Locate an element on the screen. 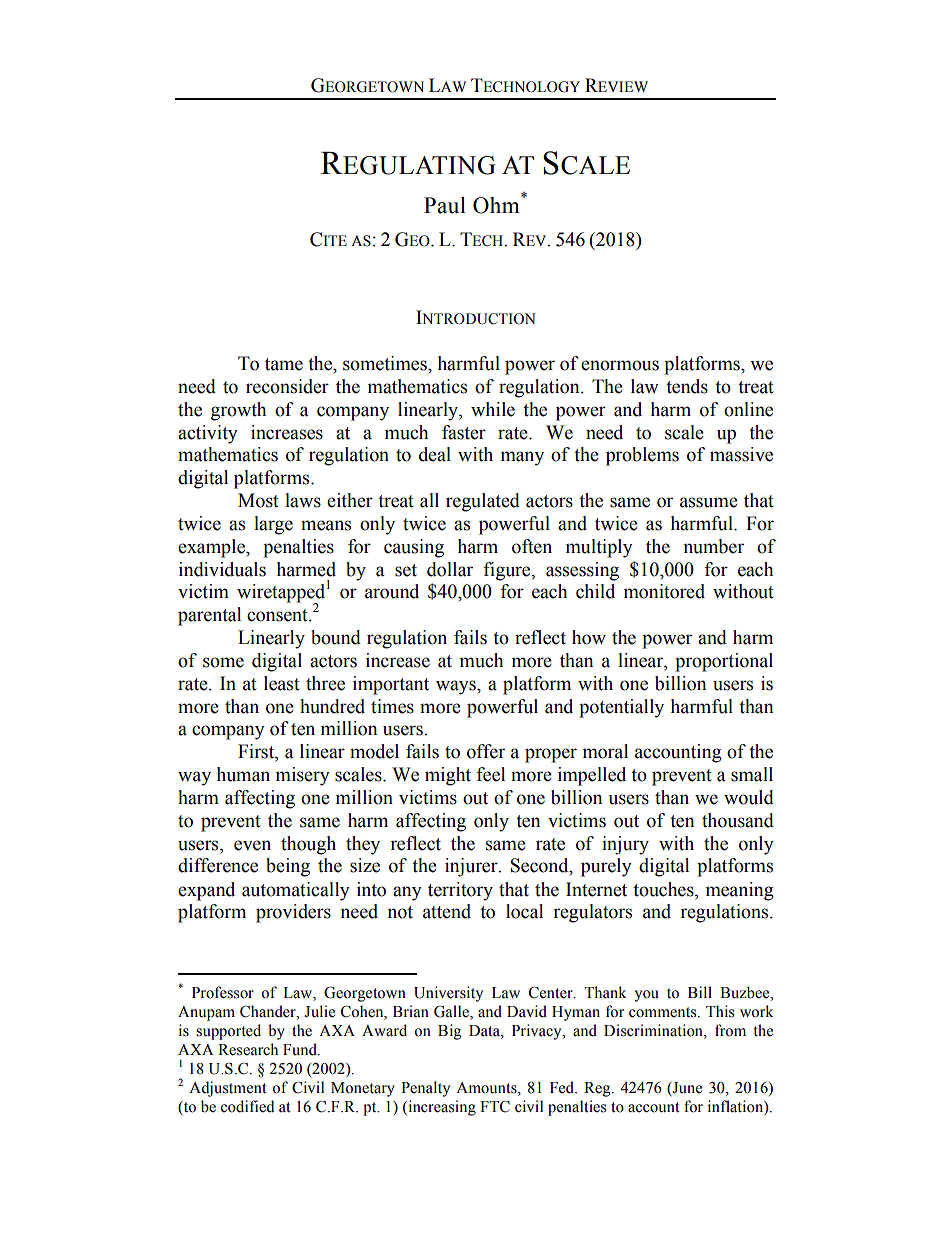  Paul is located at coordinates (445, 205).
